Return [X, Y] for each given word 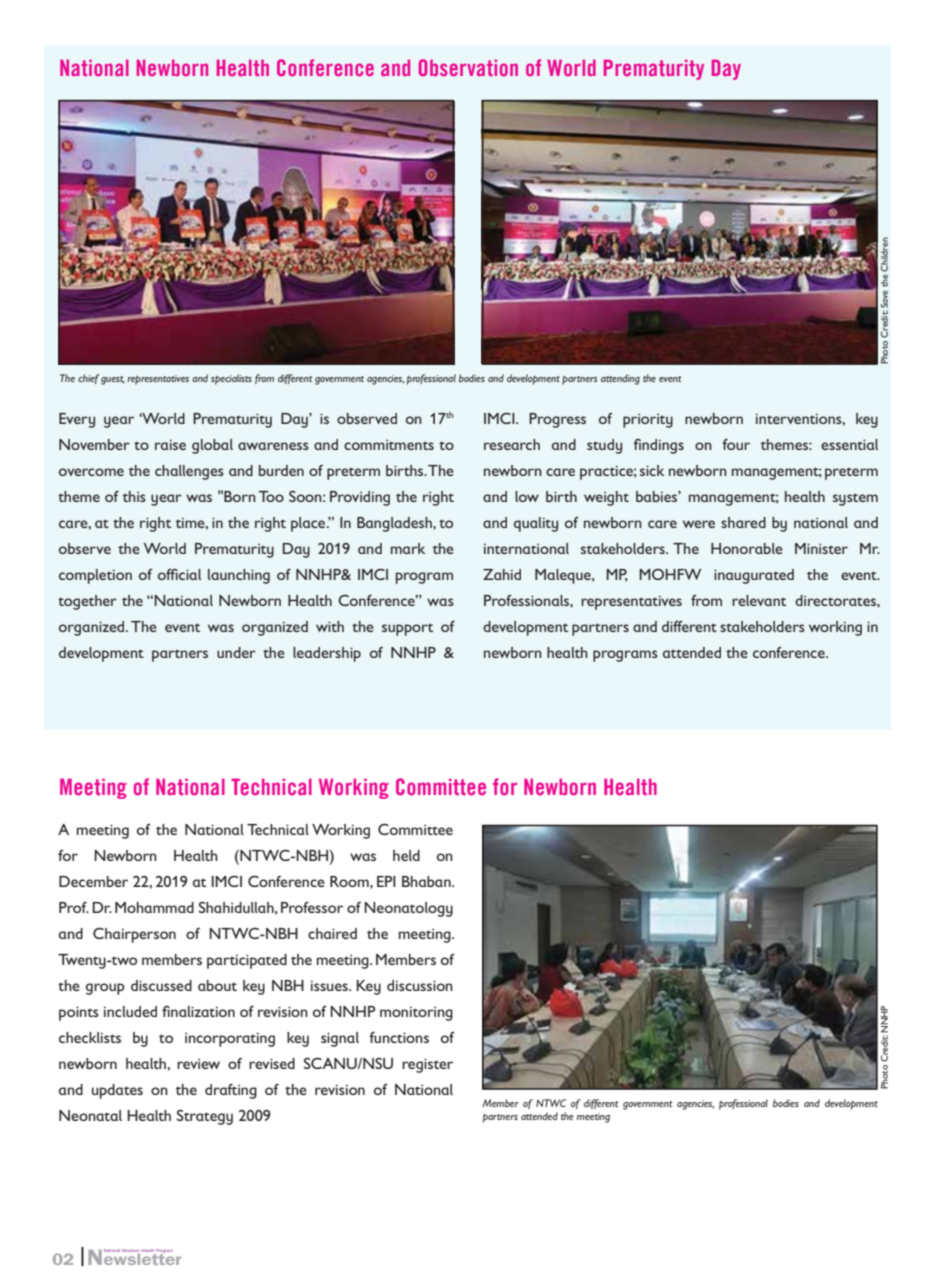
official [179, 574]
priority [648, 421]
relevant [759, 600]
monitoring [416, 1013]
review [198, 1064]
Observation [468, 67]
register [427, 1065]
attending [620, 379]
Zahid [502, 574]
